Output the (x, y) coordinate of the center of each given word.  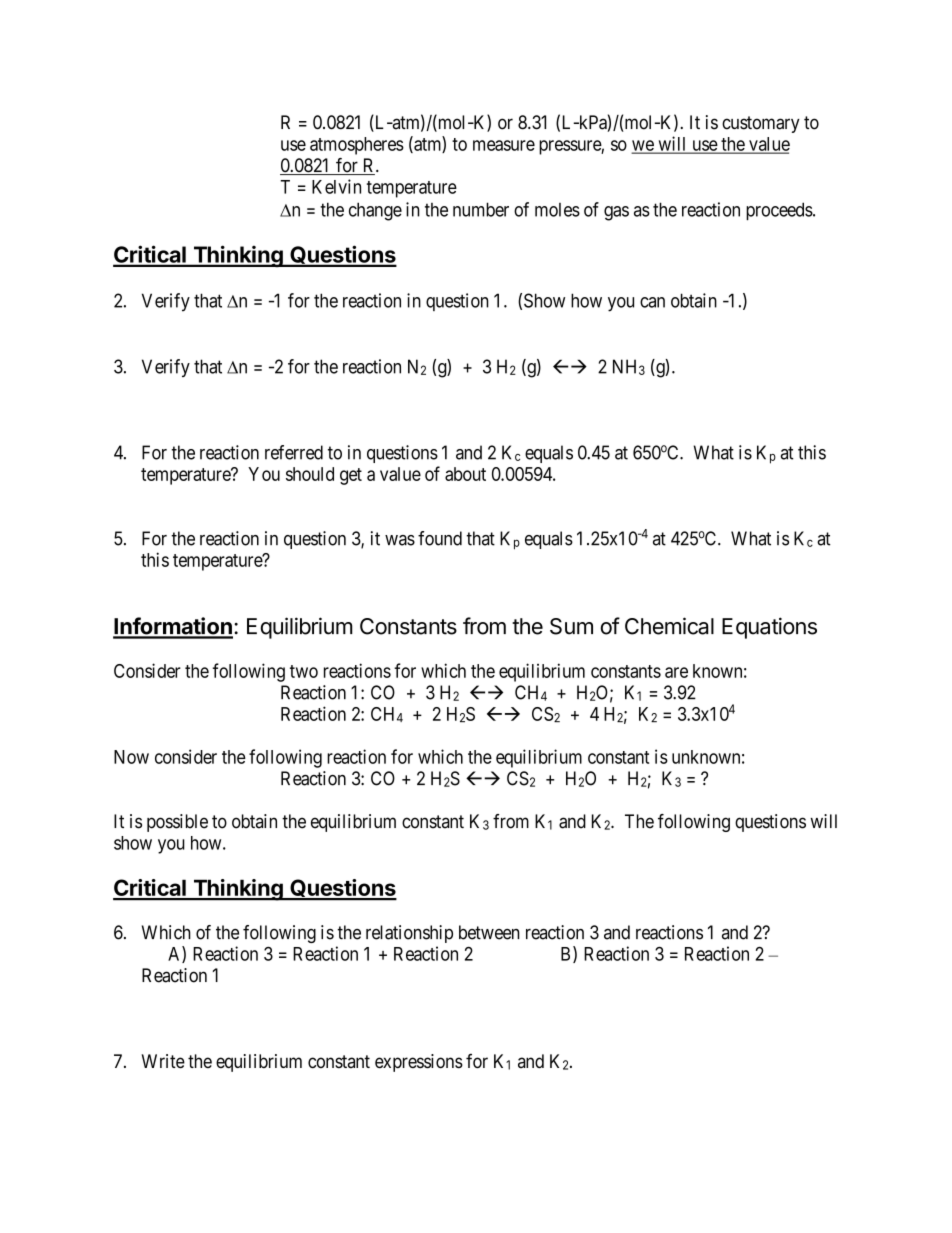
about (465, 474)
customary (761, 124)
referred (294, 452)
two (304, 671)
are (676, 672)
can (652, 302)
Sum (571, 626)
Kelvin (336, 186)
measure (504, 145)
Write (163, 1061)
